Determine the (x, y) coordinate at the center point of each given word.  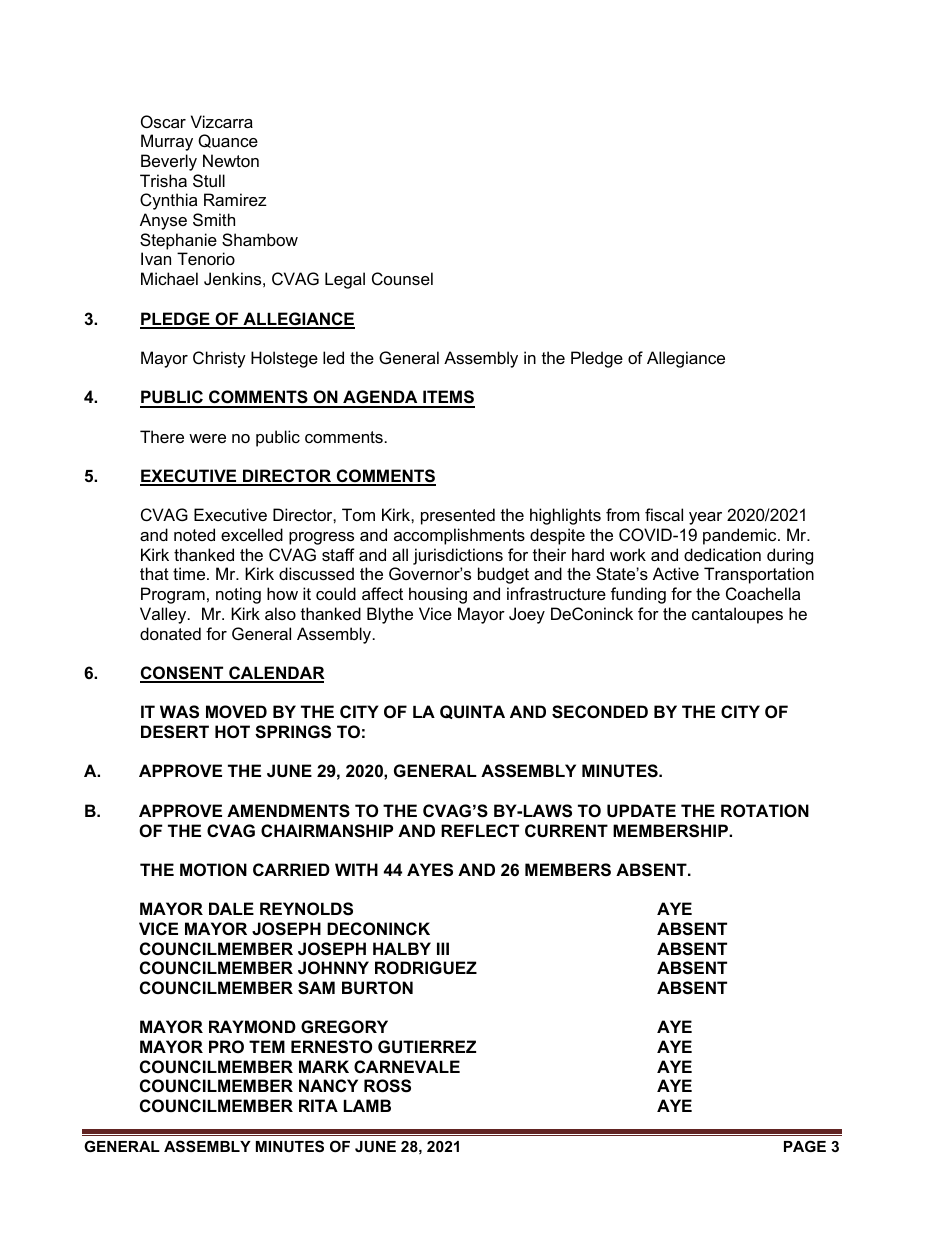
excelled (252, 534)
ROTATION (765, 810)
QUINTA (472, 712)
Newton (231, 160)
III (443, 948)
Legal (345, 280)
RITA (318, 1105)
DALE (231, 908)
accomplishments (459, 536)
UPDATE (641, 810)
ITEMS (448, 398)
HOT (232, 731)
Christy (219, 359)
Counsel (402, 278)
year (705, 518)
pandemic (741, 536)
